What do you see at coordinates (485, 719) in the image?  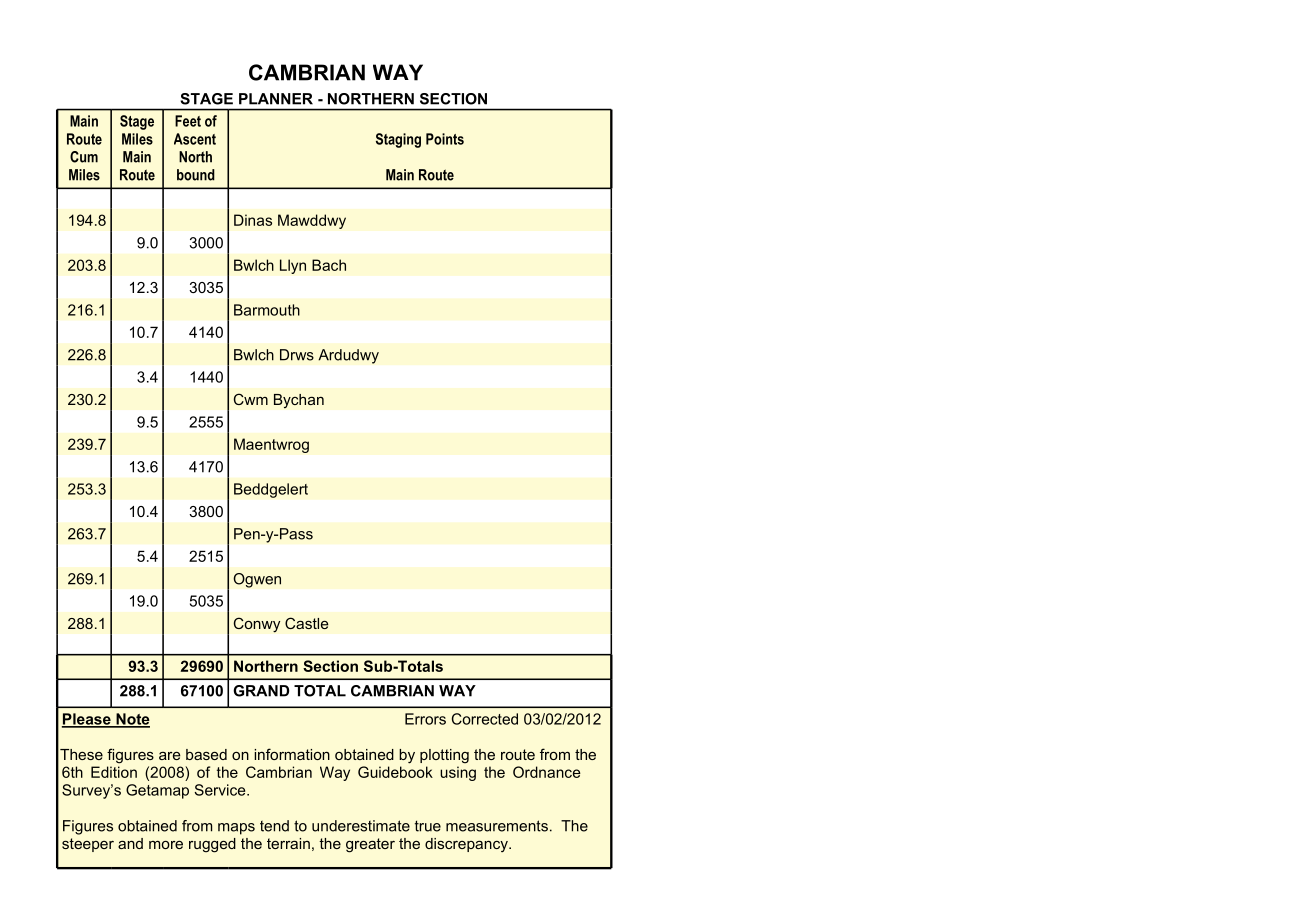 I see `Corrected` at bounding box center [485, 719].
